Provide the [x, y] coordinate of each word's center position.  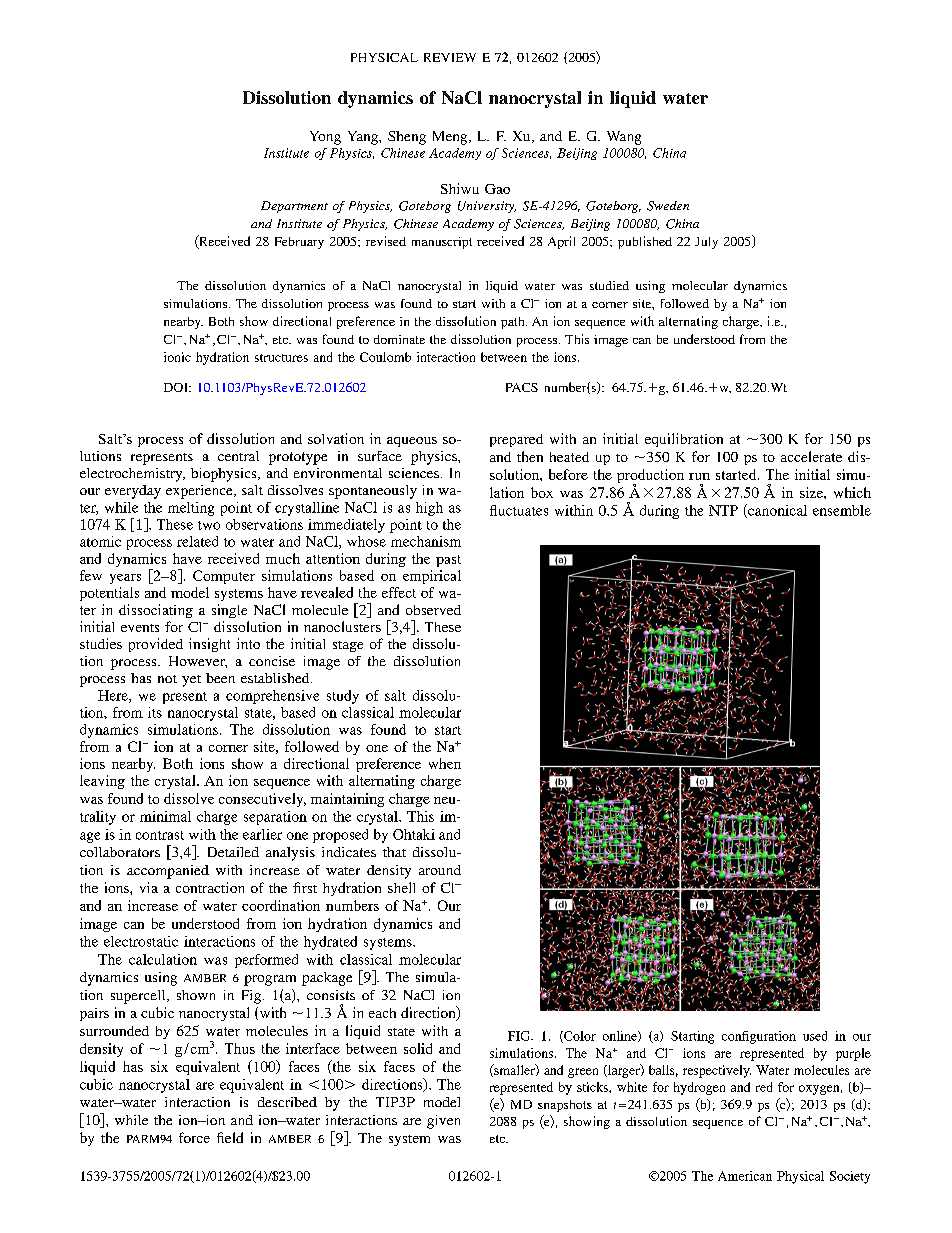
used [815, 1036]
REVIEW [450, 57]
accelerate [811, 456]
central [238, 456]
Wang [624, 138]
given [443, 1122]
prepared [516, 440]
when [445, 763]
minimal [165, 816]
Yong [325, 138]
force [194, 1137]
